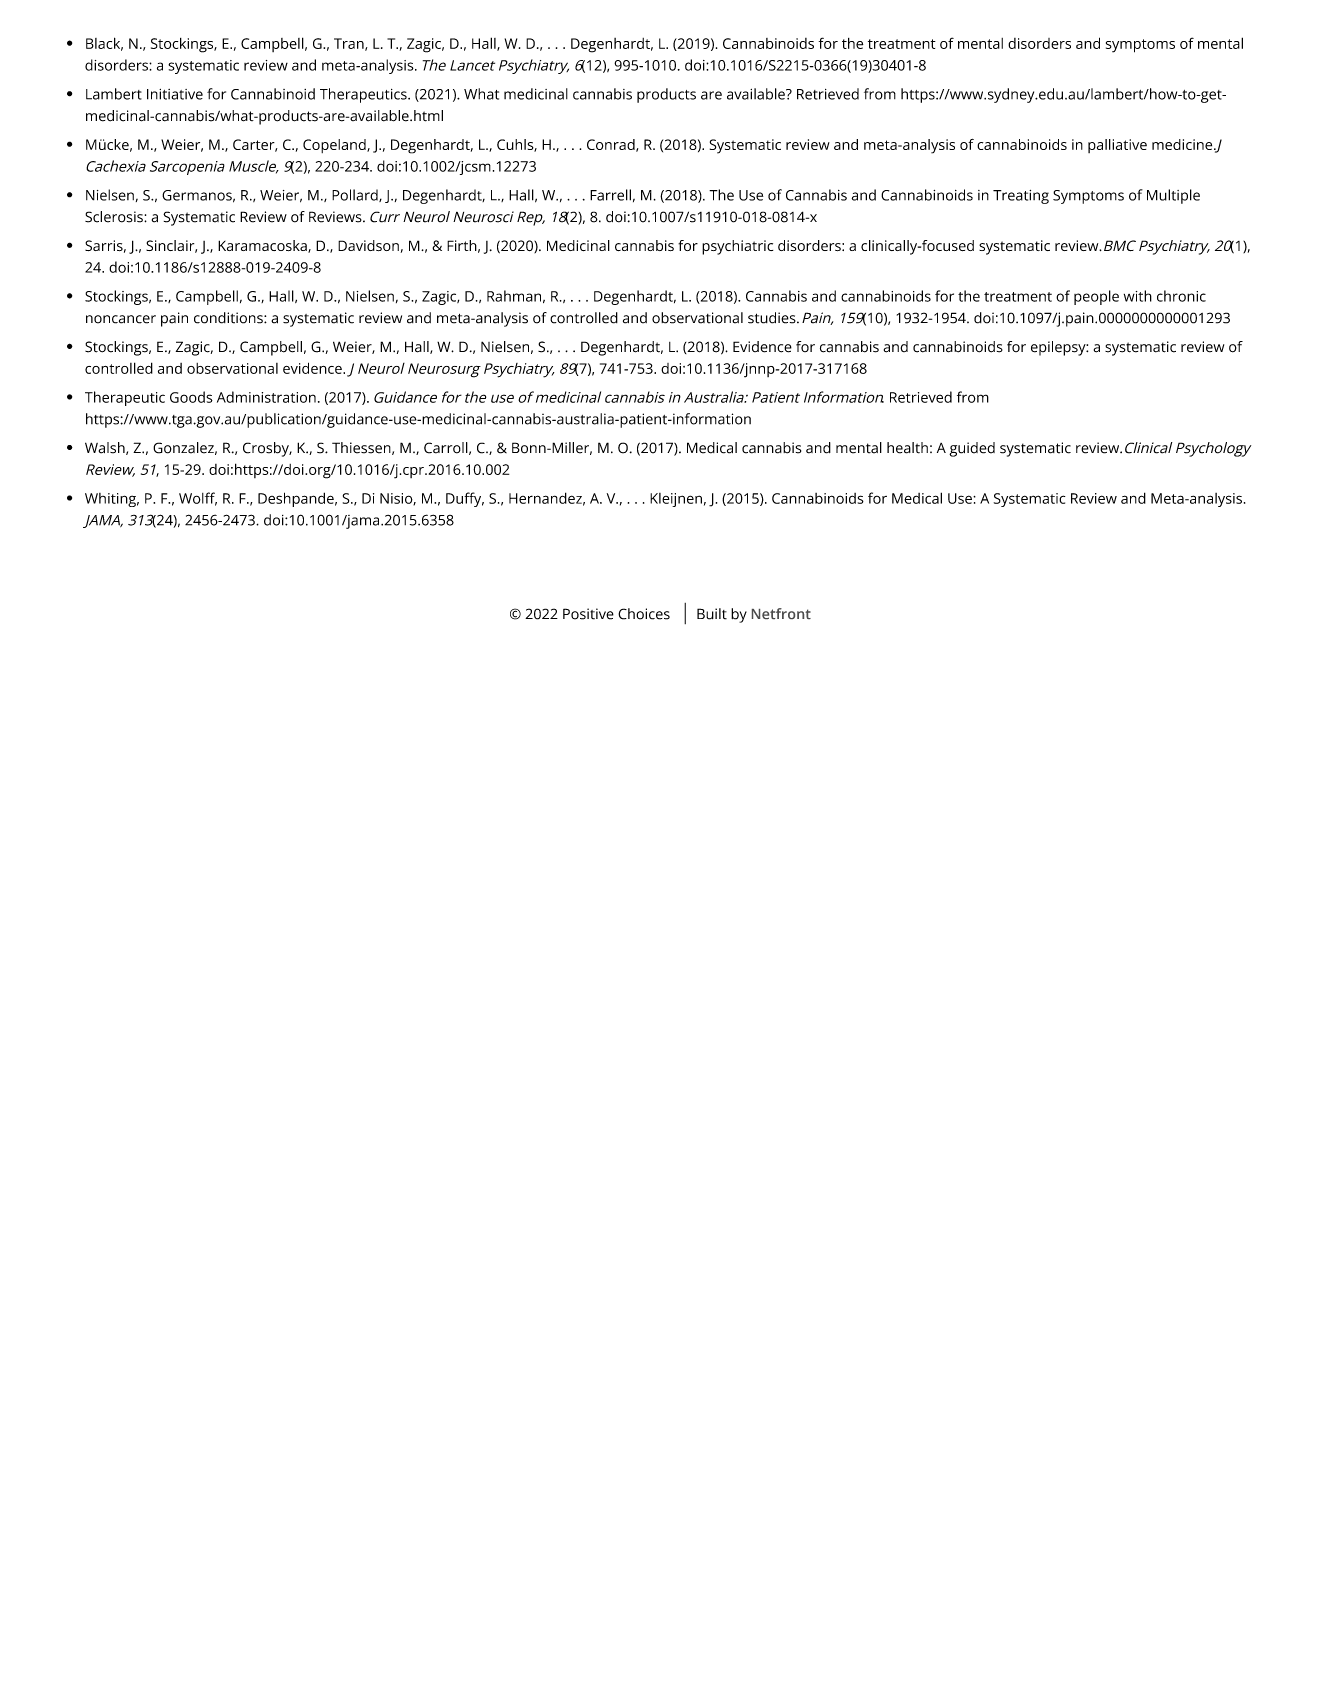 The height and width of the page is (1708, 1320). Describe the element at coordinates (175, 94) in the page. I see `Initiative` at that location.
